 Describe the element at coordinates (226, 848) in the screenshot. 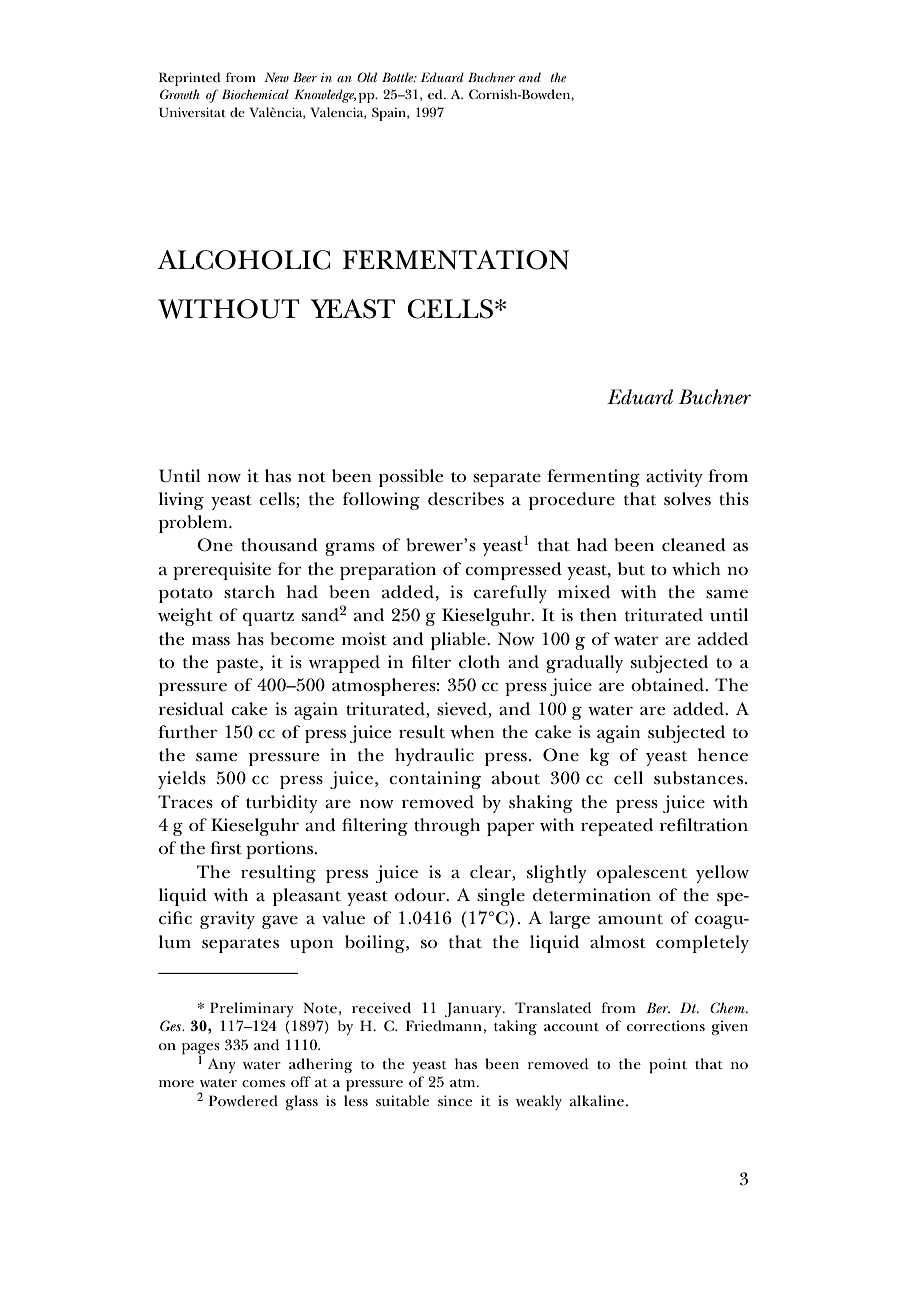

I see `first` at that location.
